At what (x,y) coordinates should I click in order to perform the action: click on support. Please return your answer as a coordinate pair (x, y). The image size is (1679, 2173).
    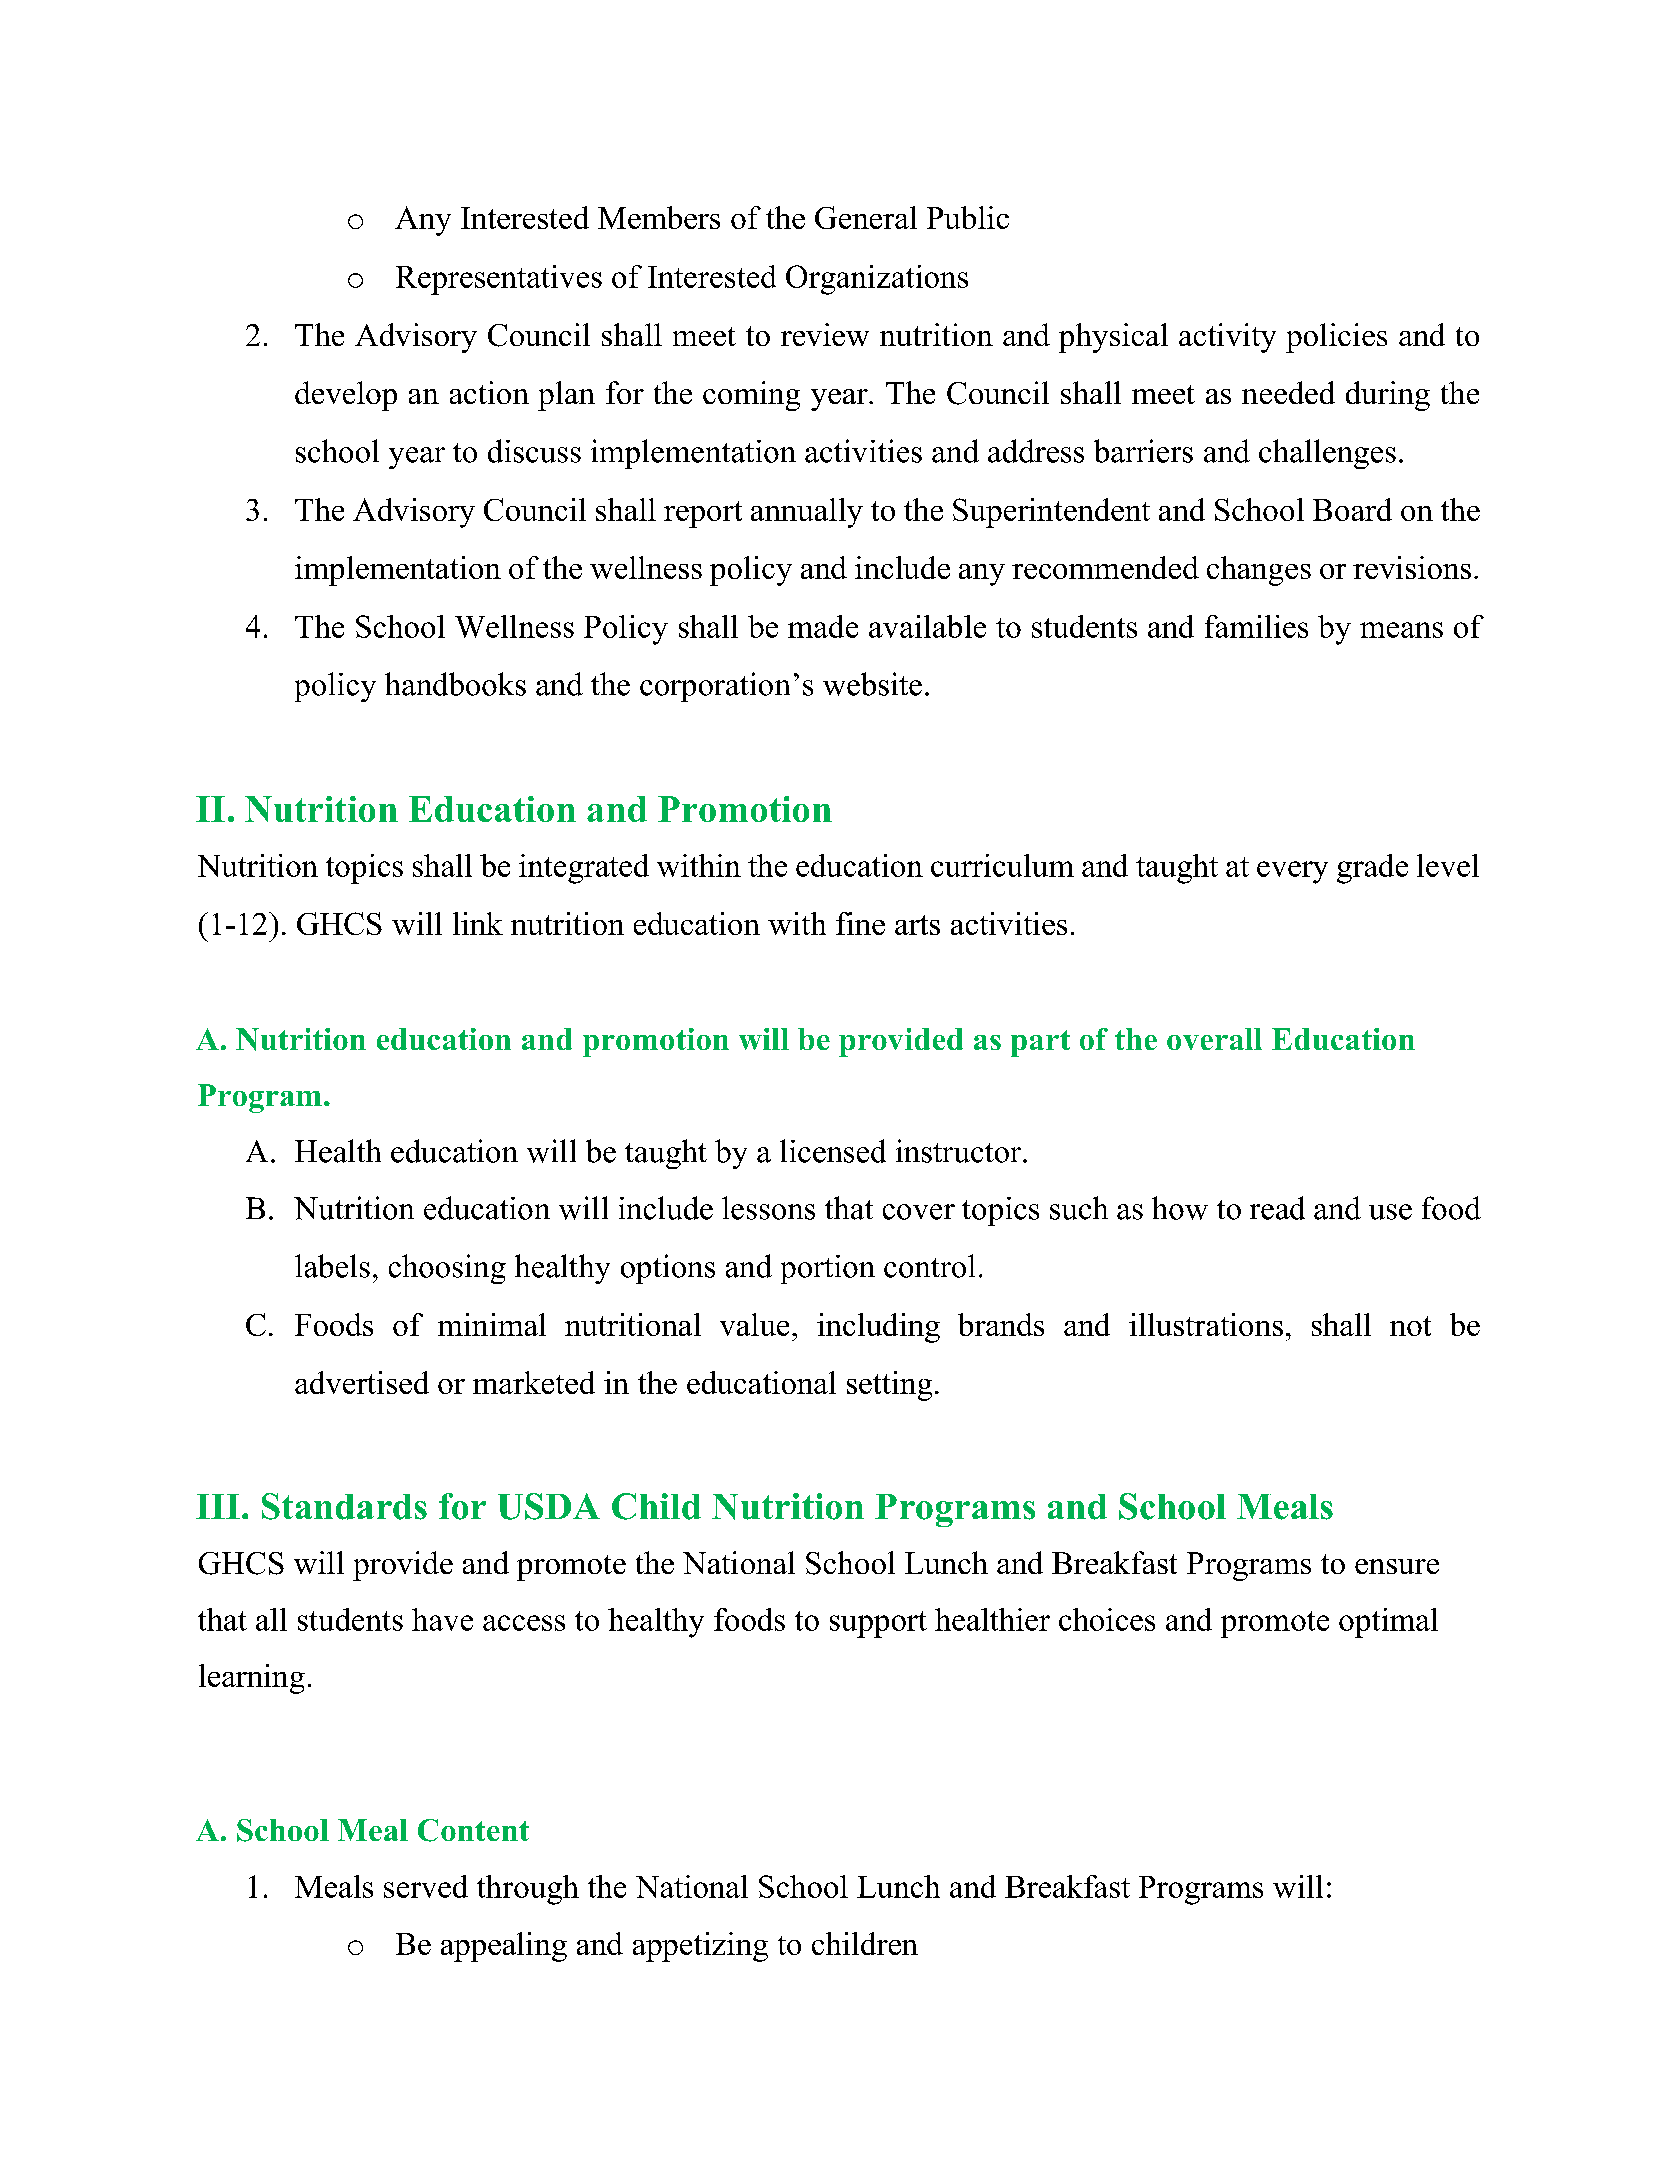
    Looking at the image, I should click on (878, 1624).
